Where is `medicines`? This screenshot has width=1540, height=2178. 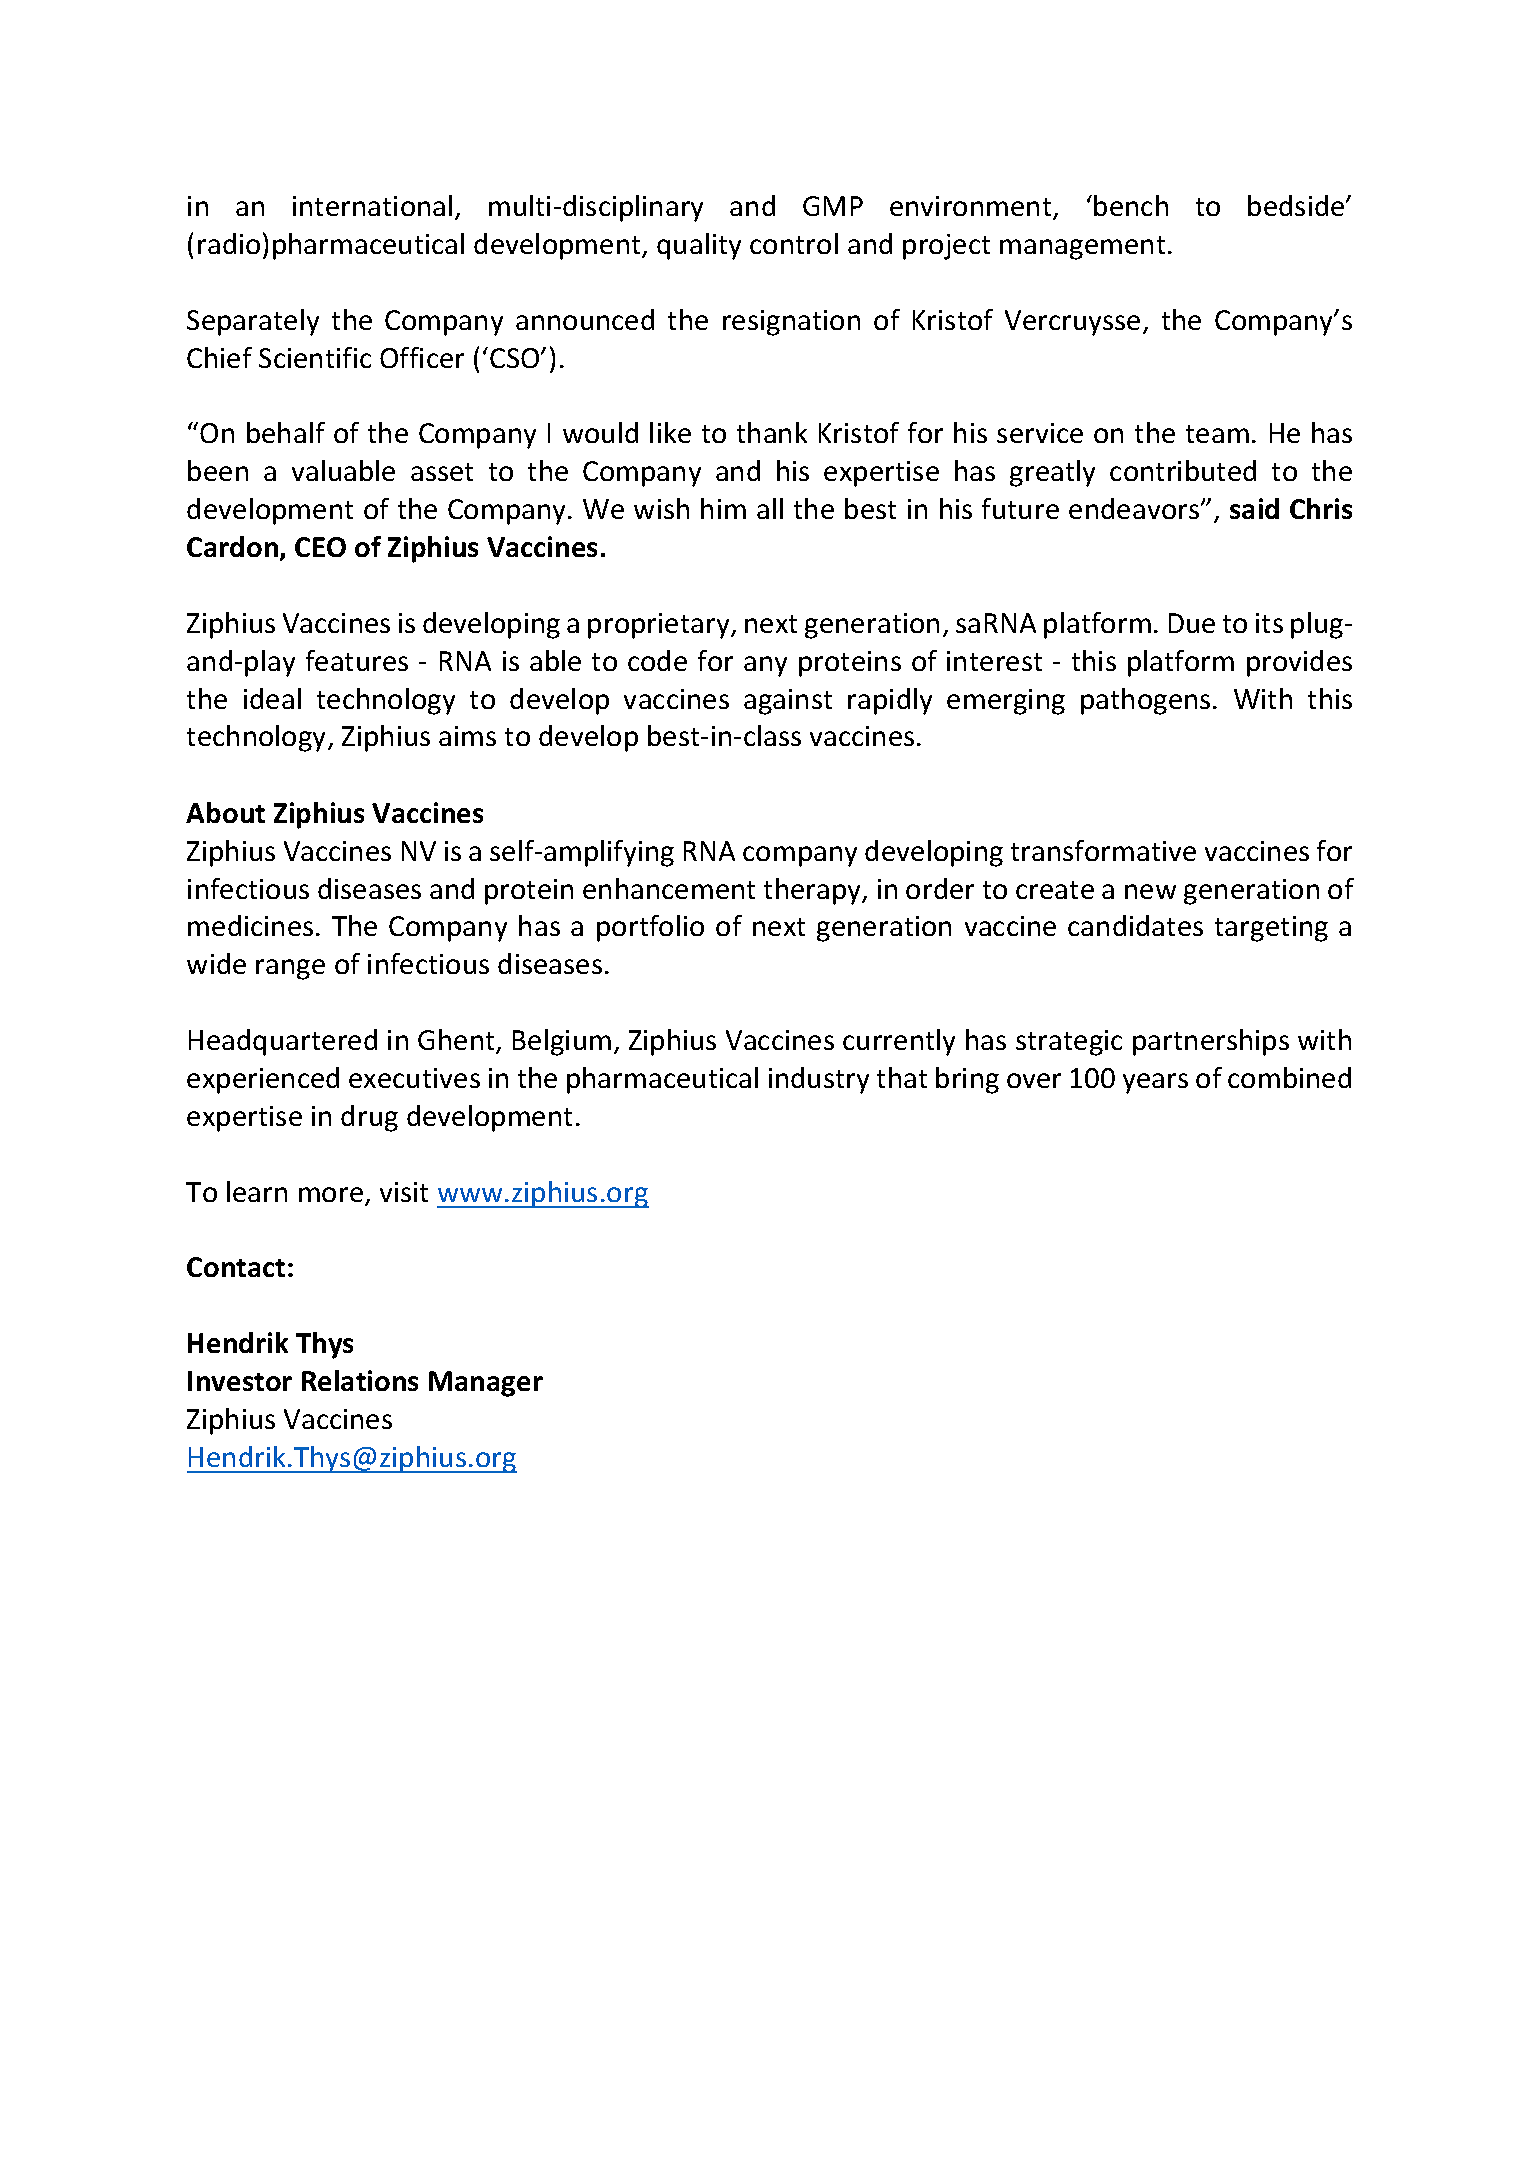 medicines is located at coordinates (250, 925).
